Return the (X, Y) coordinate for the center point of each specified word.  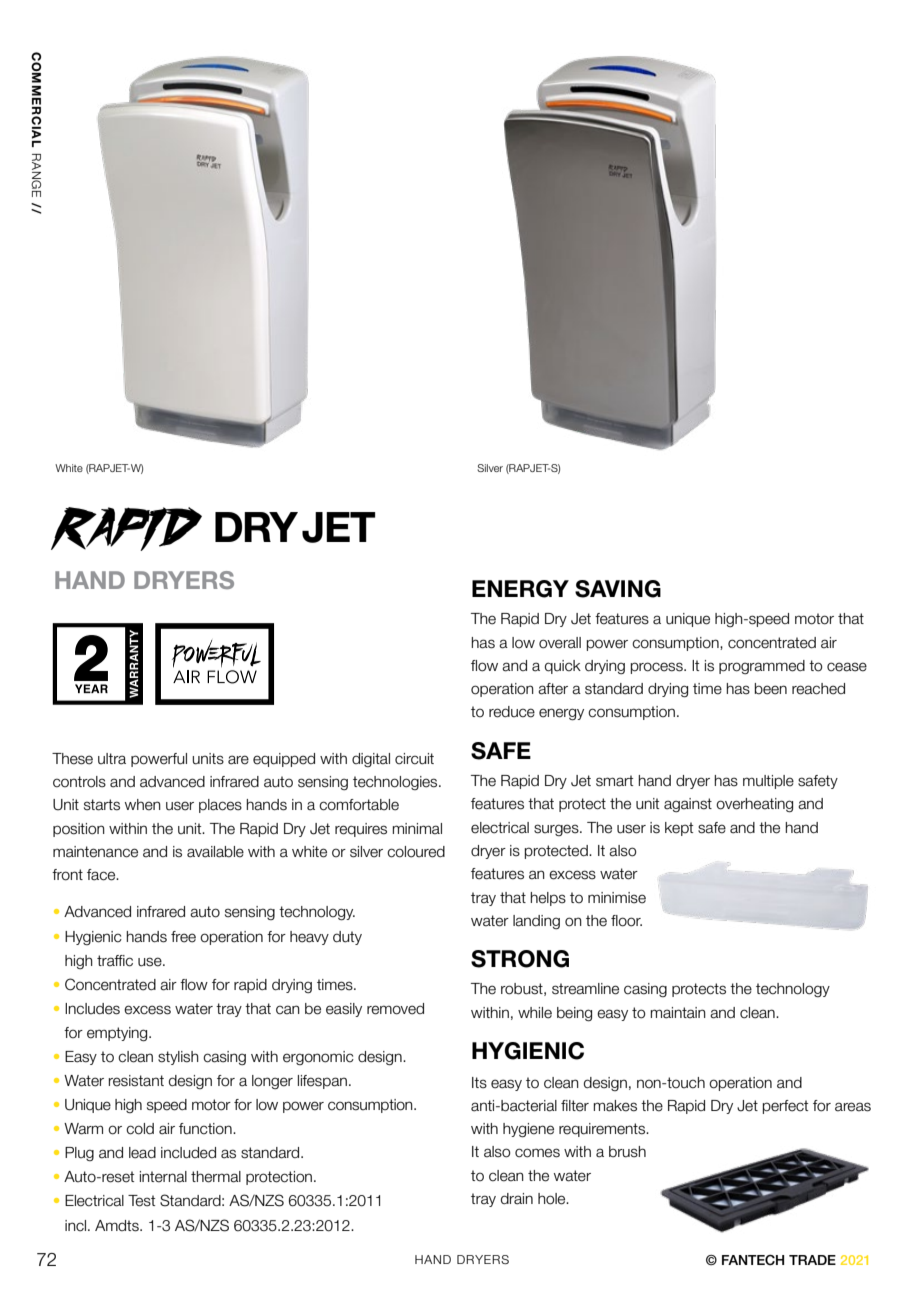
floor (626, 921)
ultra (112, 759)
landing (536, 922)
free (183, 937)
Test (141, 1201)
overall (560, 643)
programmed (762, 667)
